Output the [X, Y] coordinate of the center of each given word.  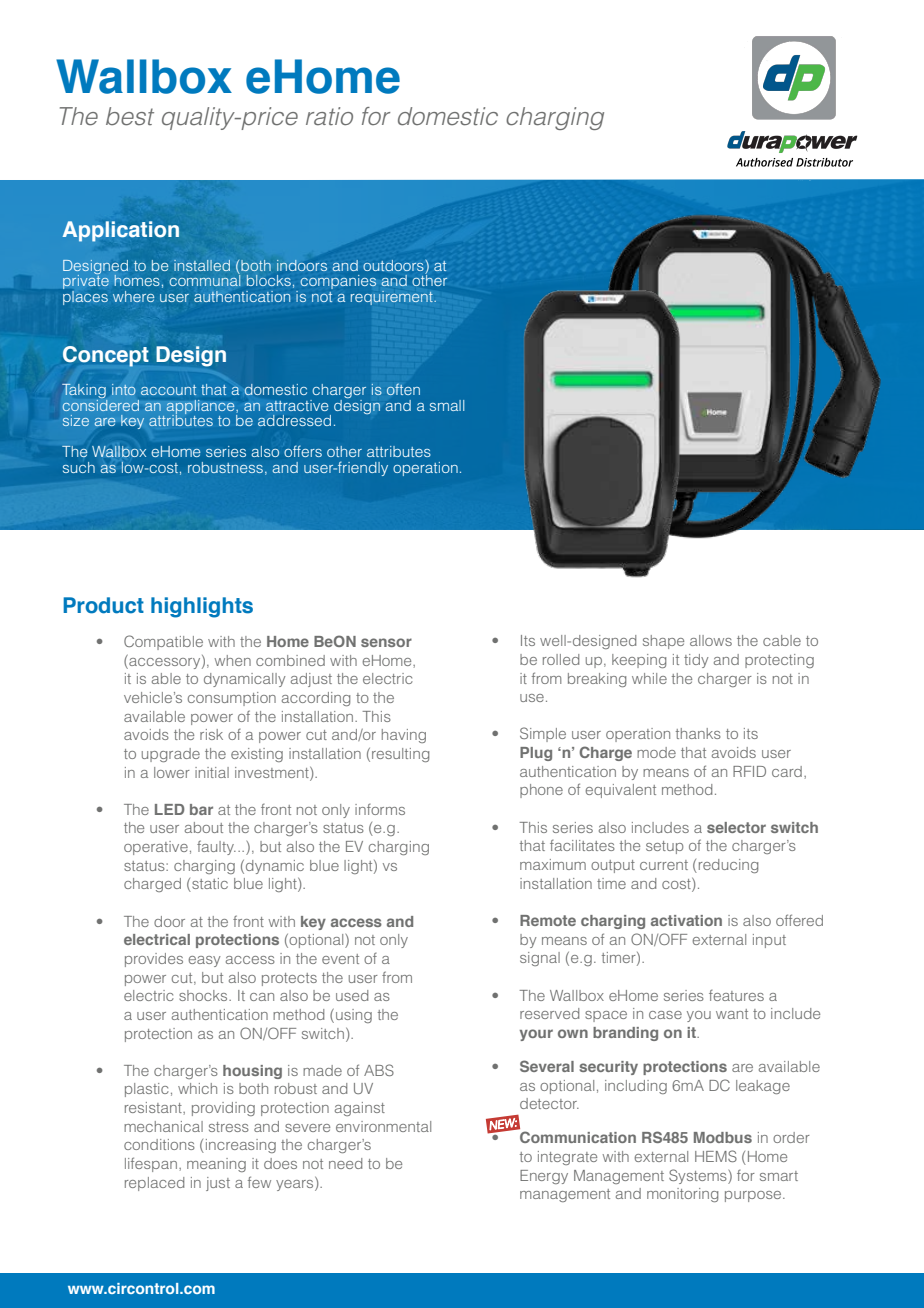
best [130, 116]
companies [338, 282]
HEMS [716, 1156]
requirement [393, 298]
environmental [383, 1126]
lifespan [151, 1164]
